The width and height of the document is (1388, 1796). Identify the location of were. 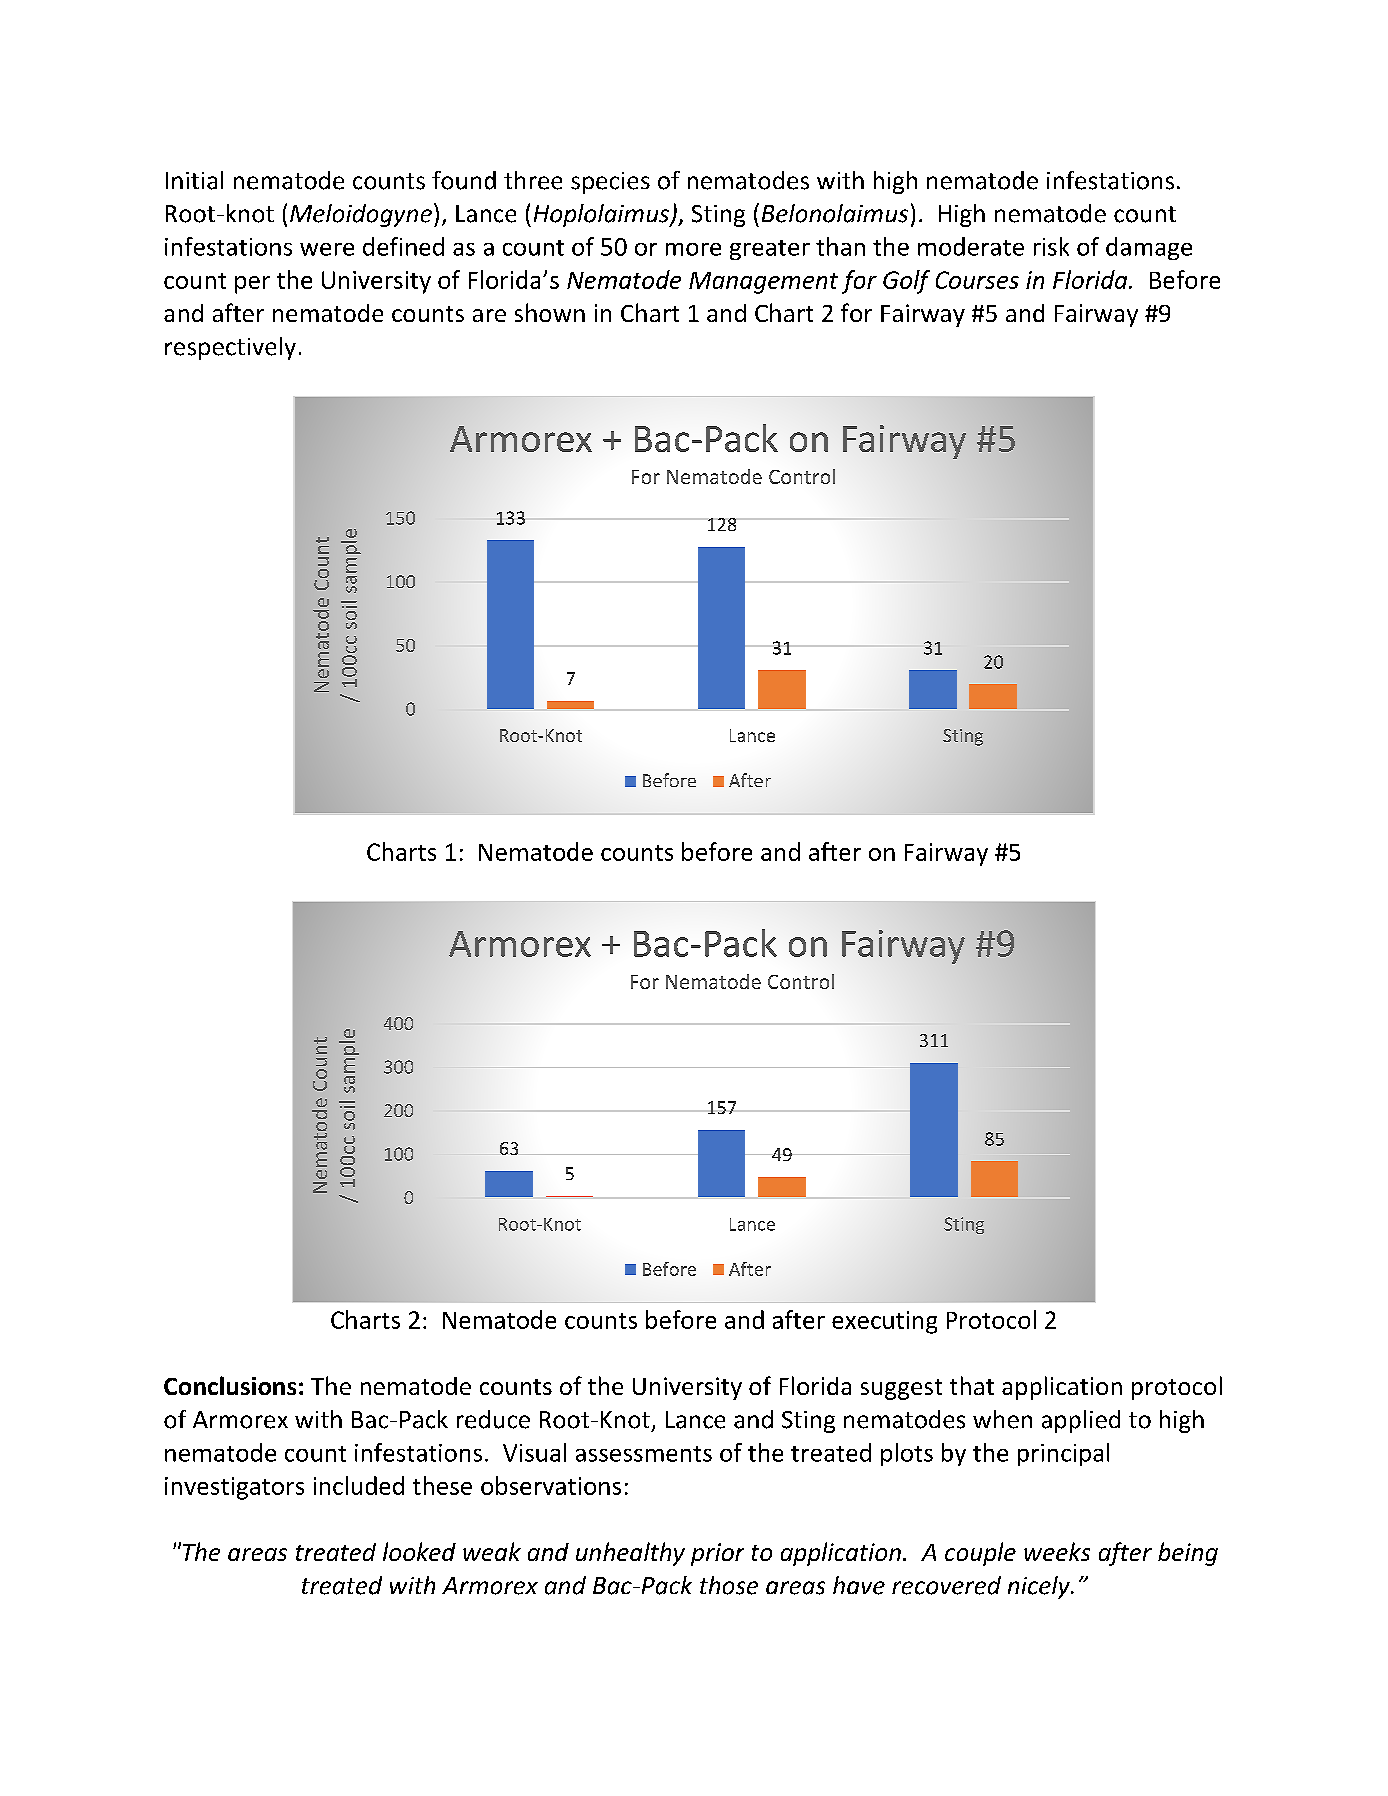
(327, 249).
